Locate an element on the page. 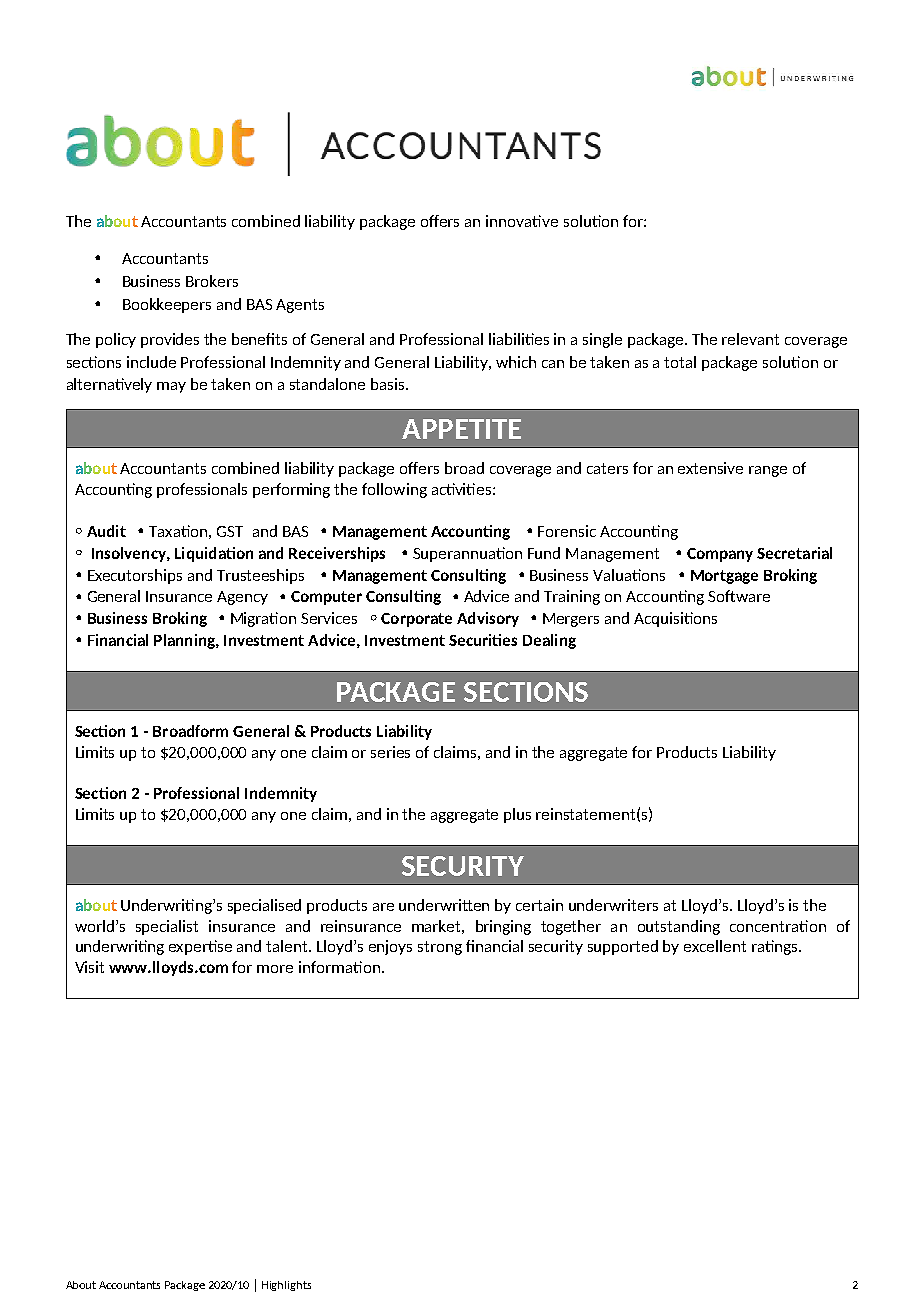 This page has height=1308, width=924. Brokers is located at coordinates (212, 281).
